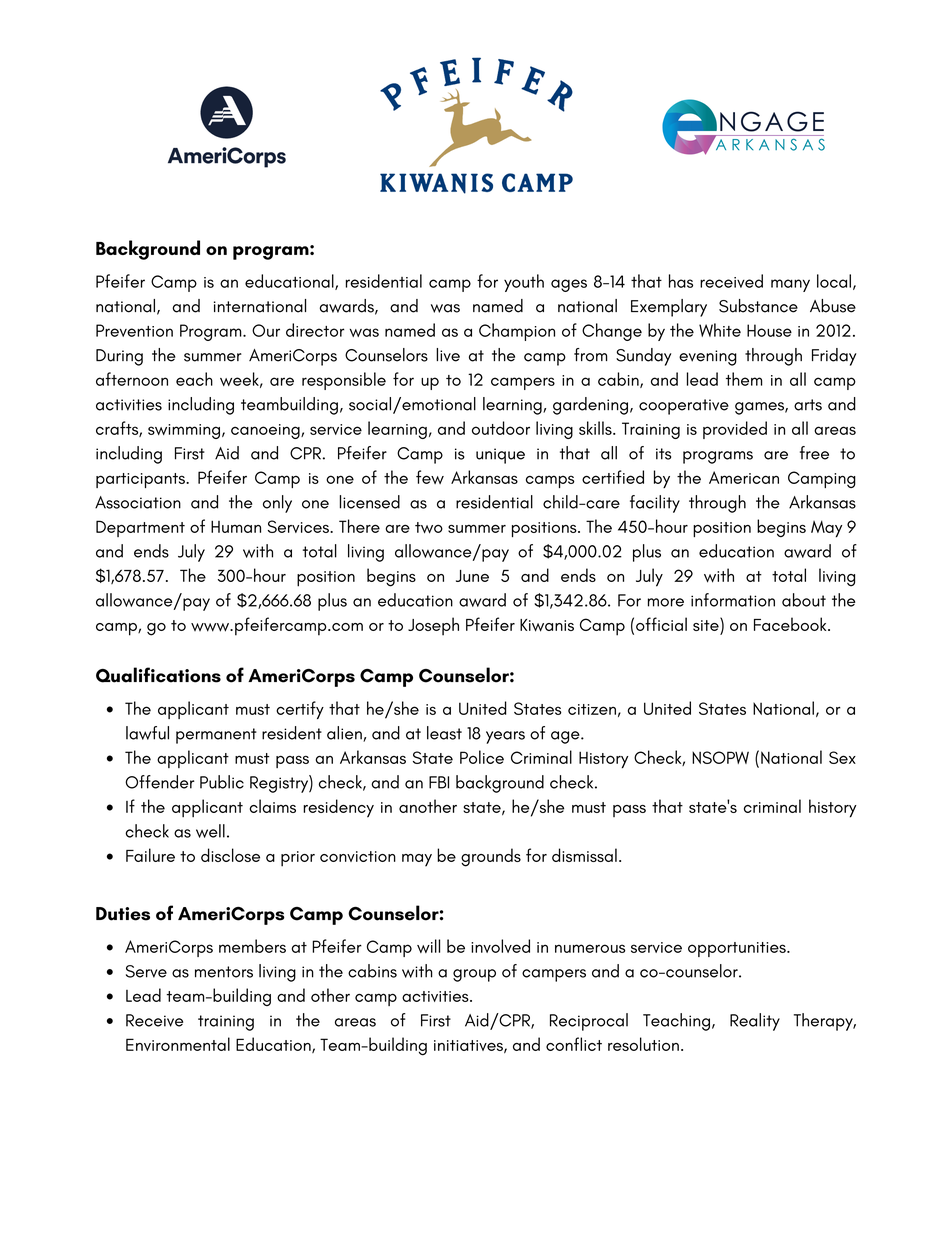 This image has width=952, height=1233. I want to click on Joseph, so click(433, 626).
